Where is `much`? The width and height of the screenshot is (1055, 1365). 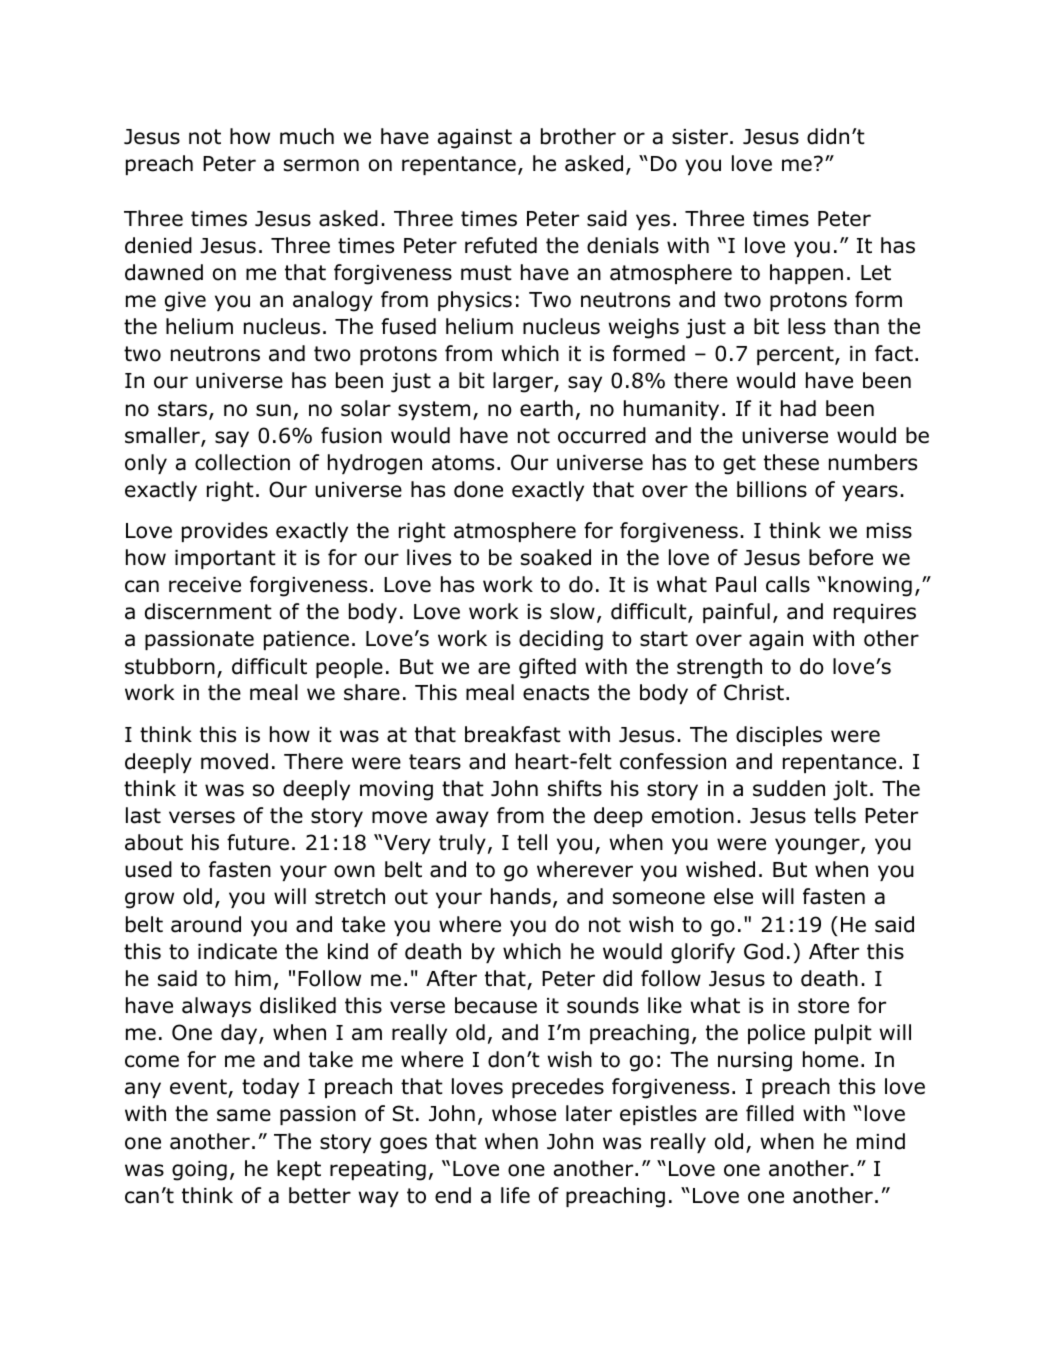 much is located at coordinates (307, 136).
